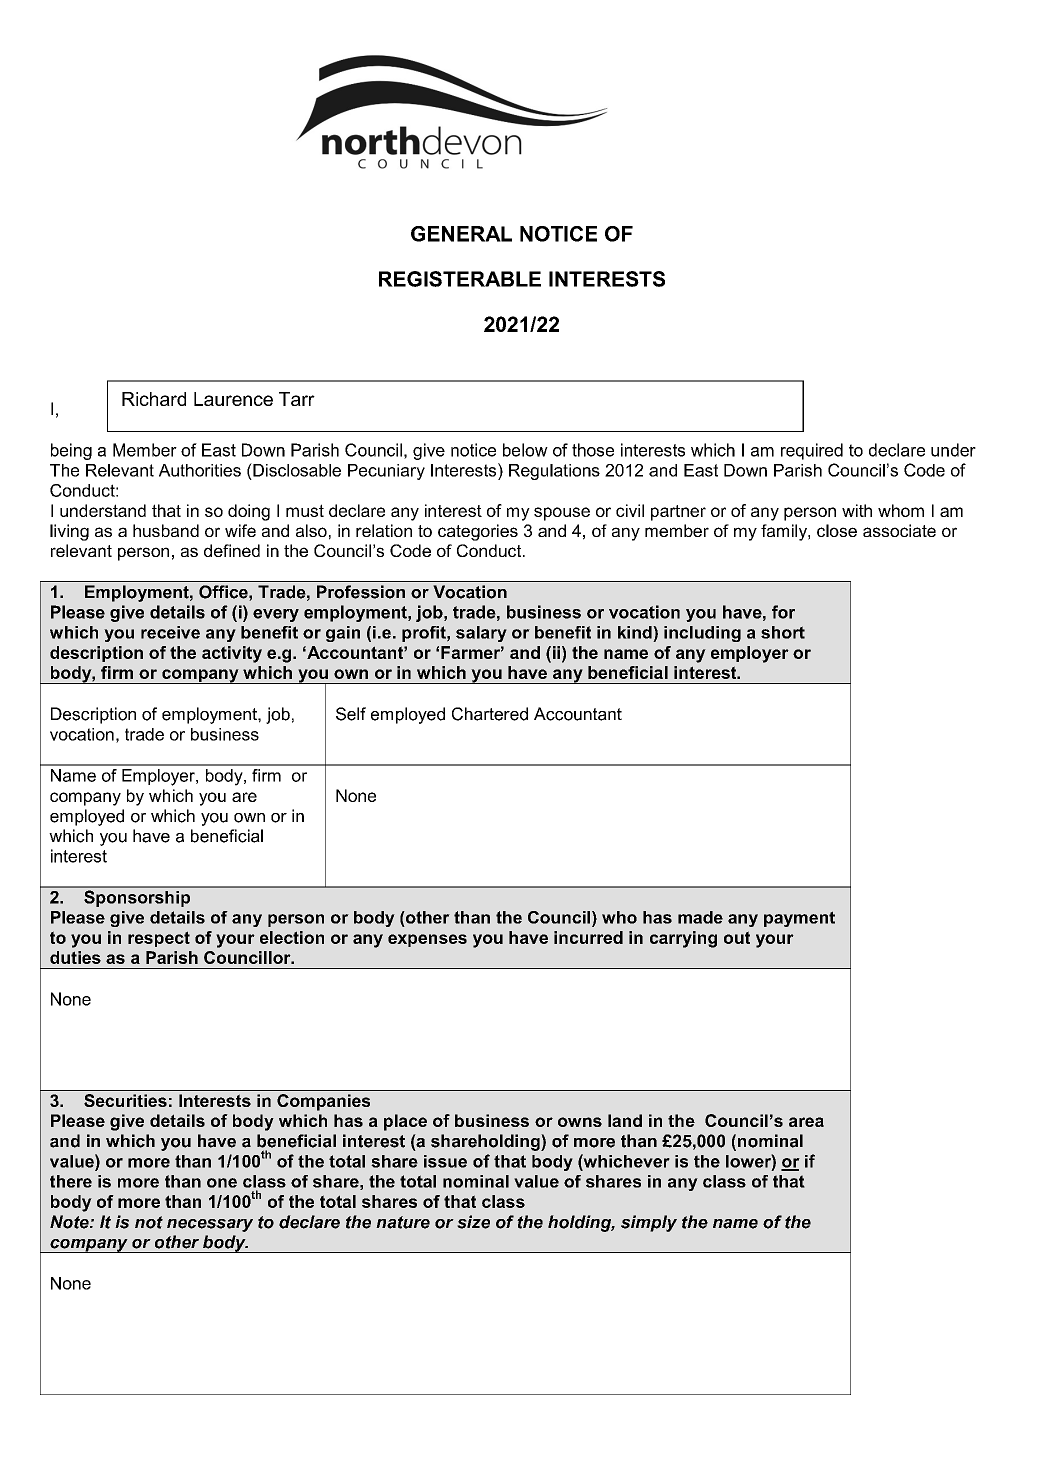 This image has height=1477, width=1044. Describe the element at coordinates (473, 1222) in the image. I see `size` at that location.
